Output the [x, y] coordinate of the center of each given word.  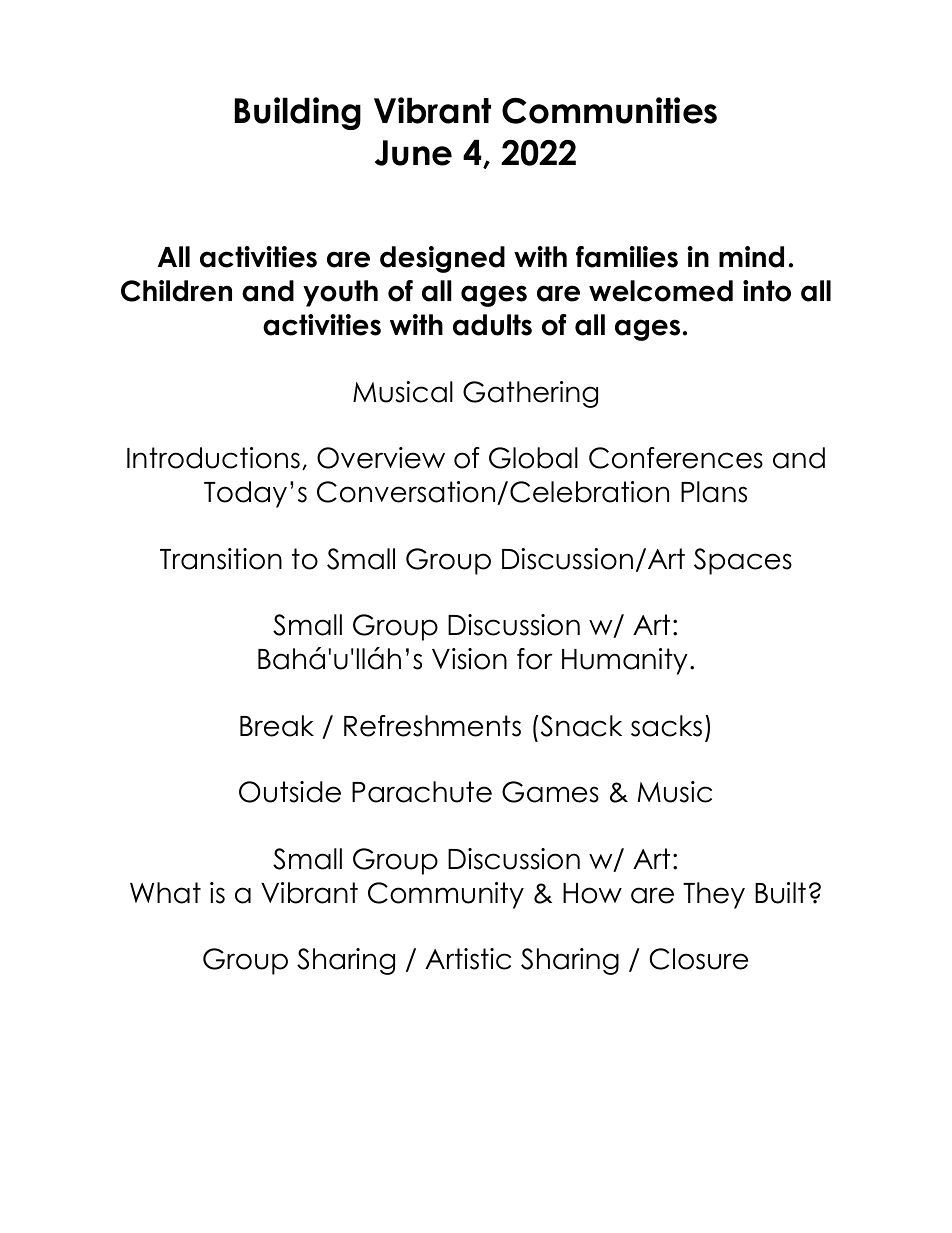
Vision [469, 659]
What [165, 893]
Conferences [676, 458]
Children [176, 291]
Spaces [743, 561]
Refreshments [432, 726]
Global [533, 458]
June [413, 153]
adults [492, 325]
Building [298, 113]
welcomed [661, 291]
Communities [609, 110]
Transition [221, 559]
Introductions [213, 458]
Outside [290, 792]
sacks [666, 726]
